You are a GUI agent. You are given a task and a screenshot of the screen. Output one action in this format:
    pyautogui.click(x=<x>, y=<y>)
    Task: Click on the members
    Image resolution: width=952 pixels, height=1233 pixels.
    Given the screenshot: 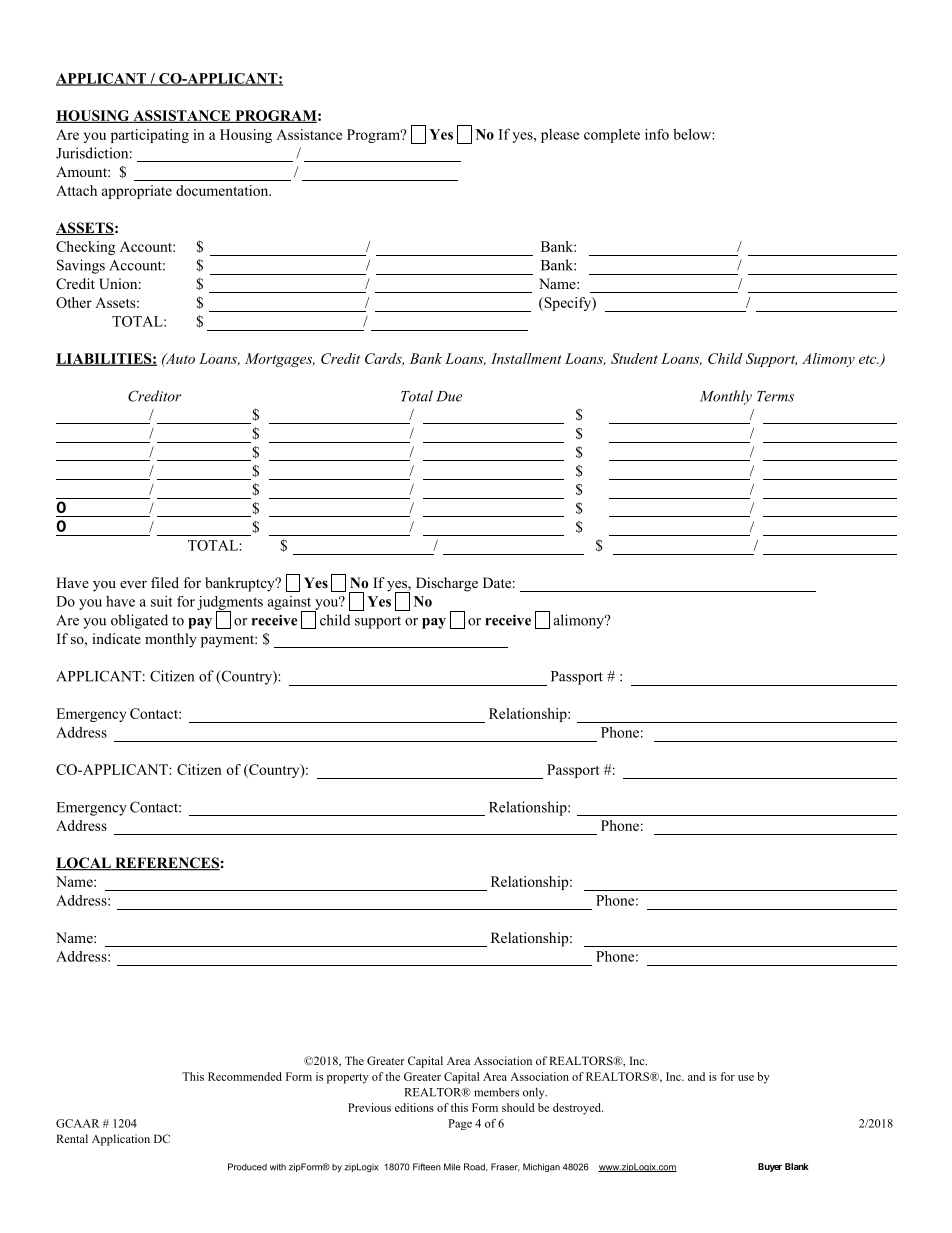 What is the action you would take?
    pyautogui.click(x=496, y=1092)
